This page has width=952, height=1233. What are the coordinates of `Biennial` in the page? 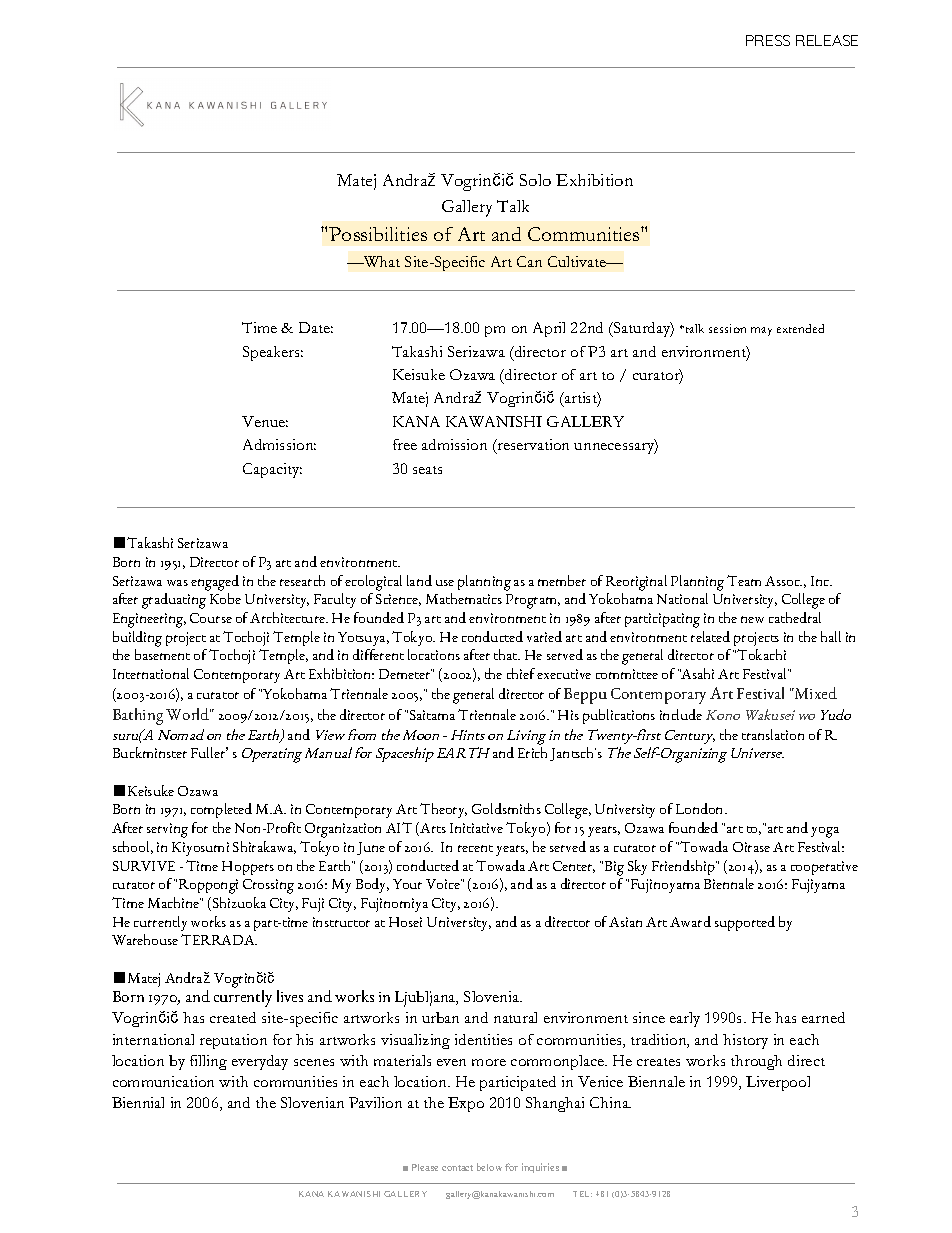 It's located at (138, 1102).
